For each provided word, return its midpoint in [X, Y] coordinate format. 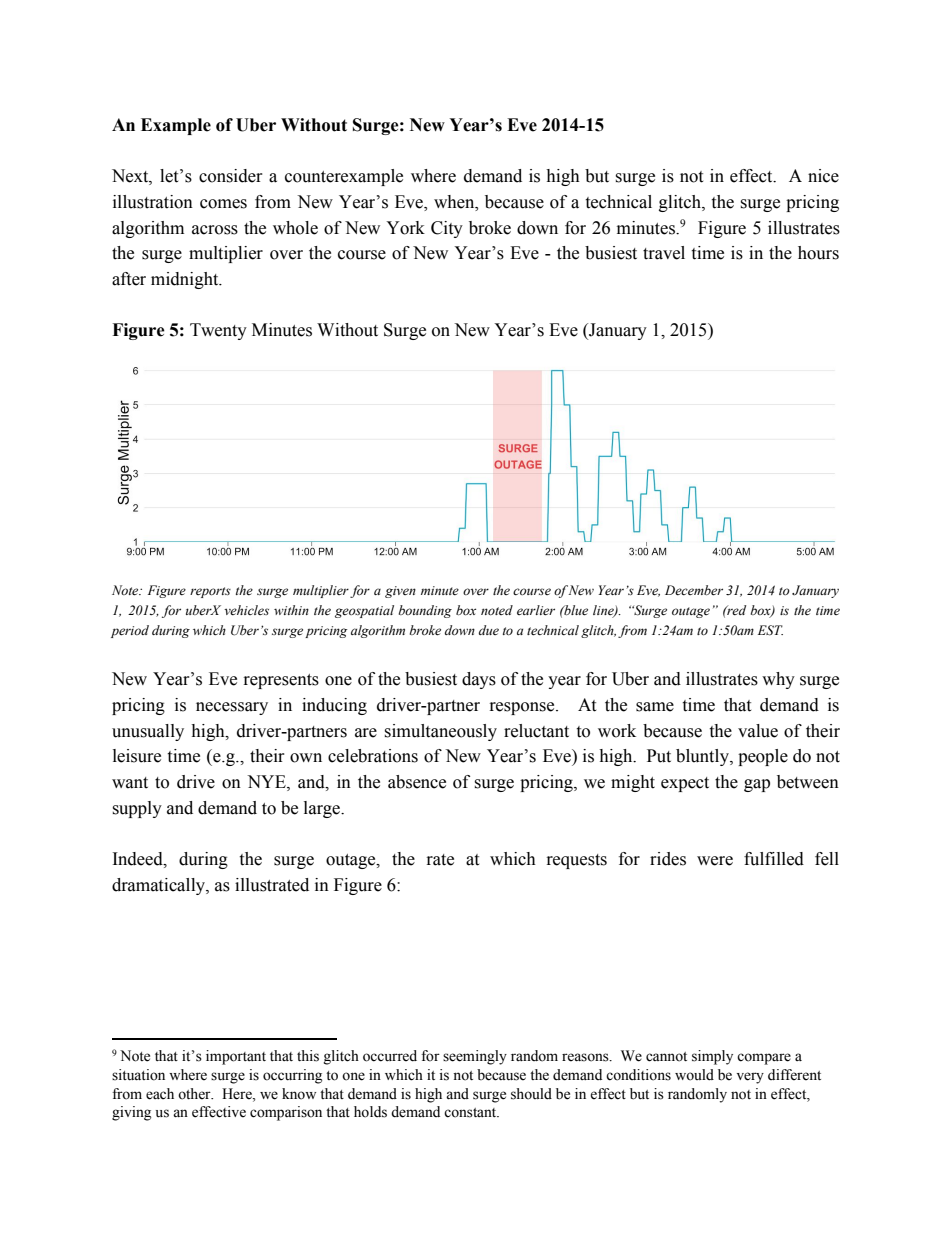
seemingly [475, 1057]
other [195, 1094]
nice [823, 176]
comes [223, 204]
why [778, 680]
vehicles [246, 610]
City [447, 229]
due [489, 630]
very [750, 1078]
